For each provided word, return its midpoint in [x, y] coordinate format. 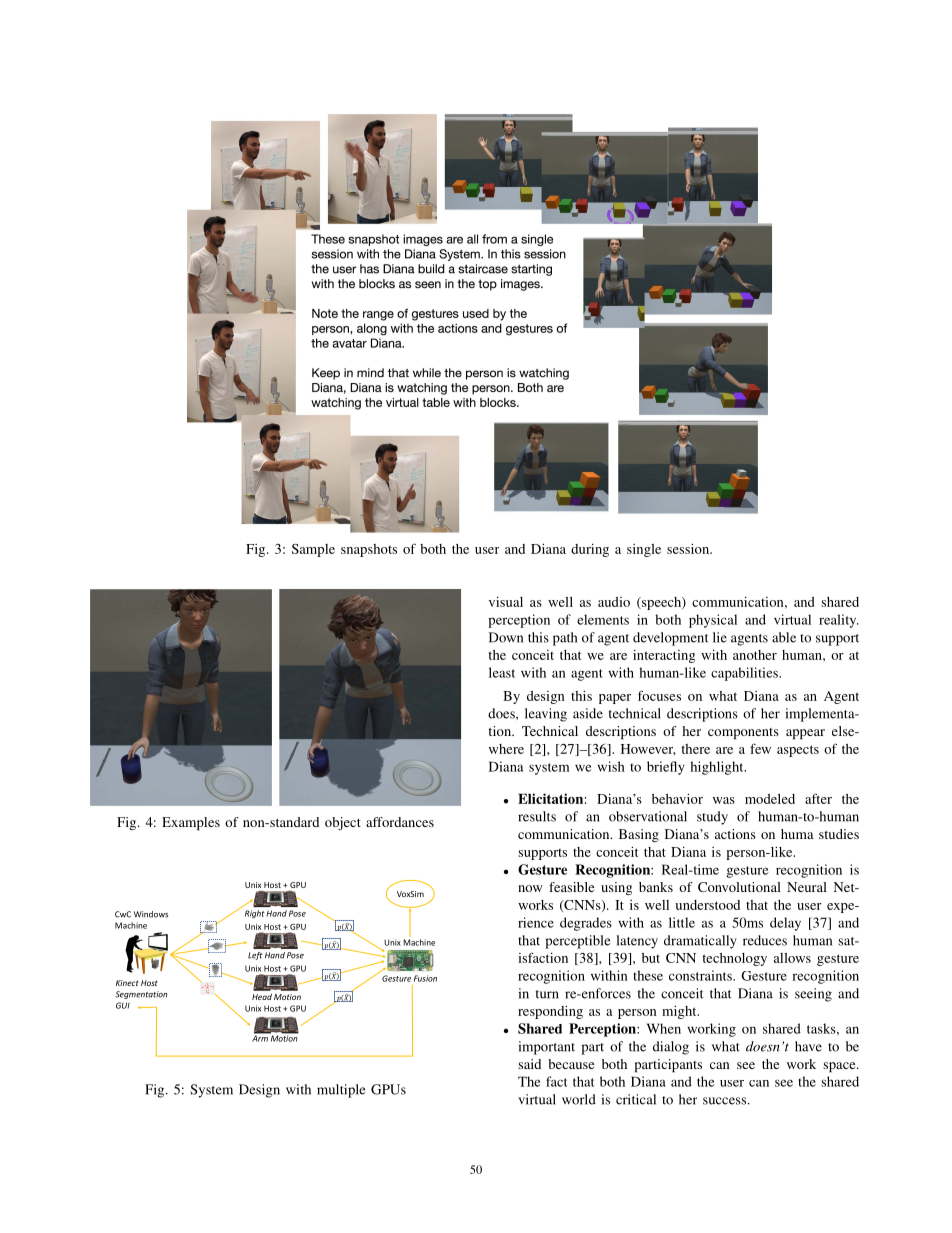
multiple [341, 1091]
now [530, 888]
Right [255, 914]
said [529, 1064]
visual [506, 601]
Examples [191, 824]
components [743, 734]
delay [785, 924]
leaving [546, 715]
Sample [313, 550]
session [689, 548]
